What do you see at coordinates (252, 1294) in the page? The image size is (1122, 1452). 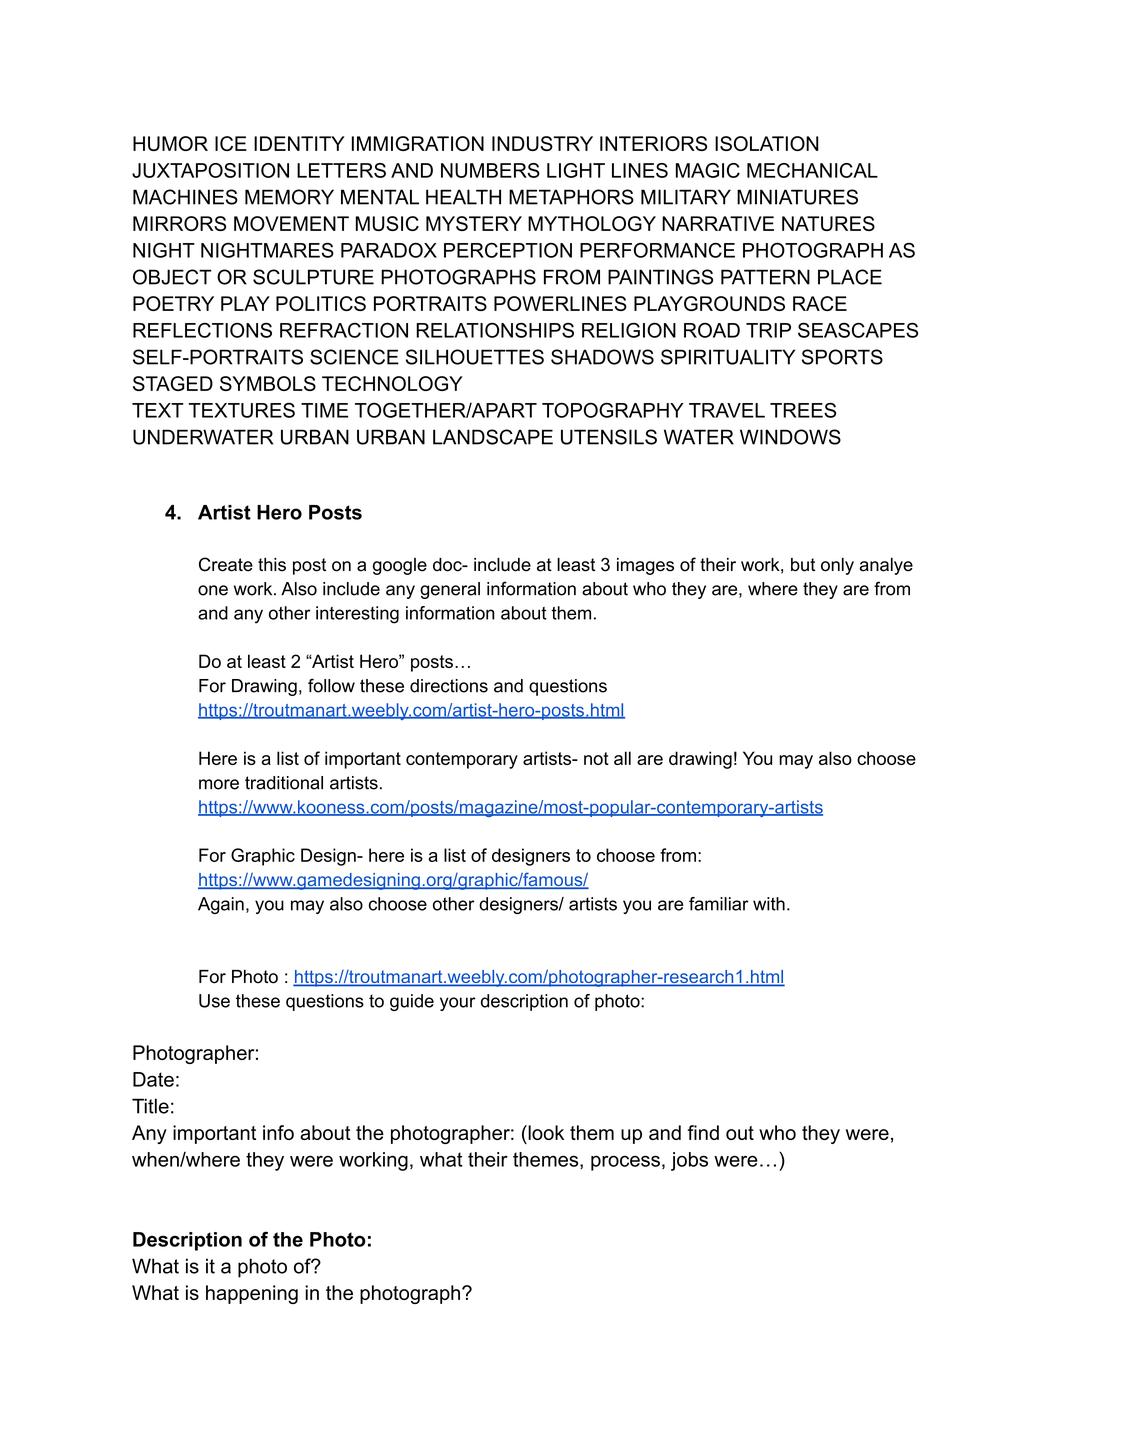 I see `happening` at bounding box center [252, 1294].
